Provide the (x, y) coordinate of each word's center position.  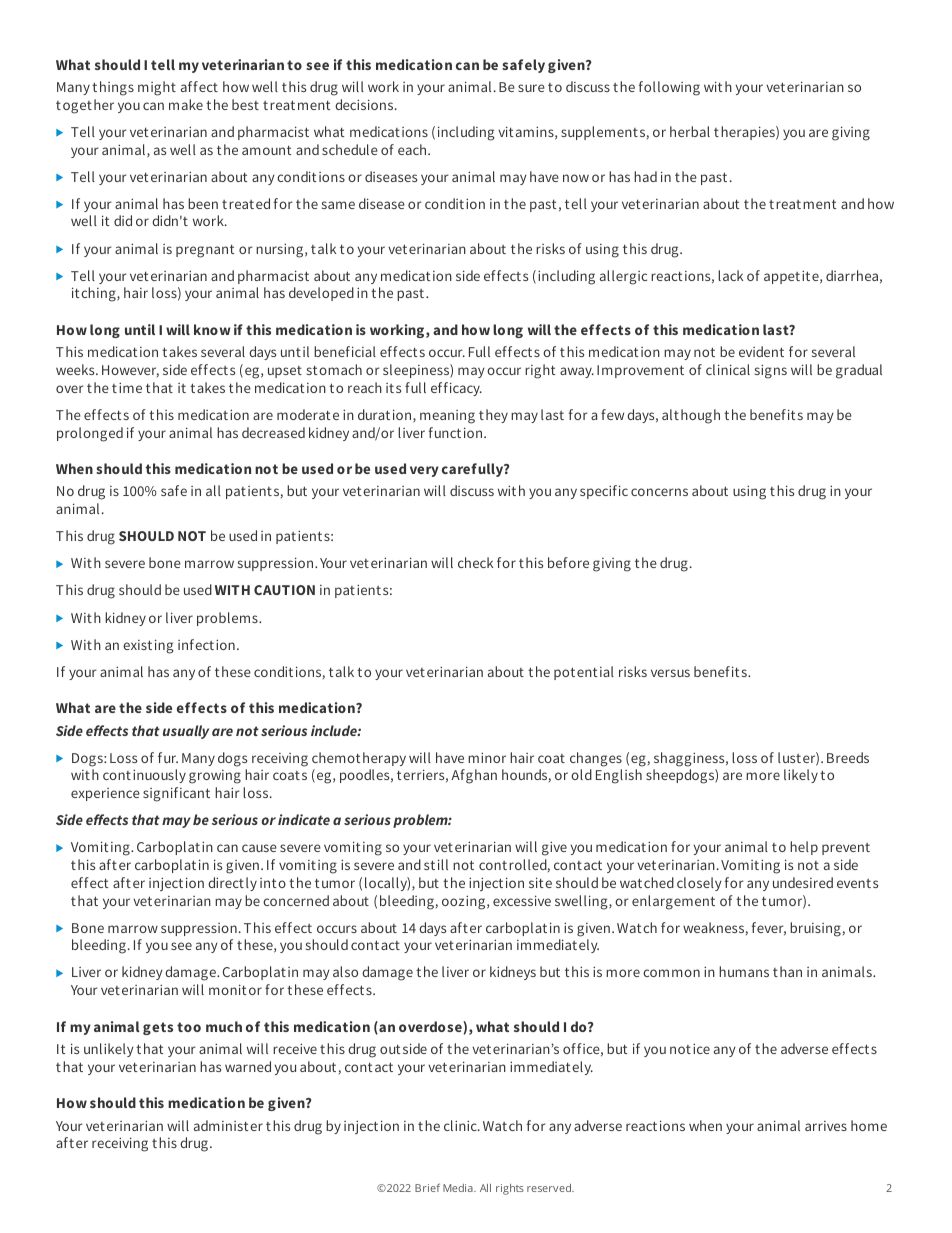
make (186, 104)
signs (771, 371)
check (475, 562)
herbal (690, 131)
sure (531, 88)
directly (232, 884)
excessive (522, 900)
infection (206, 644)
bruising (815, 929)
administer (228, 1125)
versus (670, 673)
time (127, 387)
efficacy (456, 389)
